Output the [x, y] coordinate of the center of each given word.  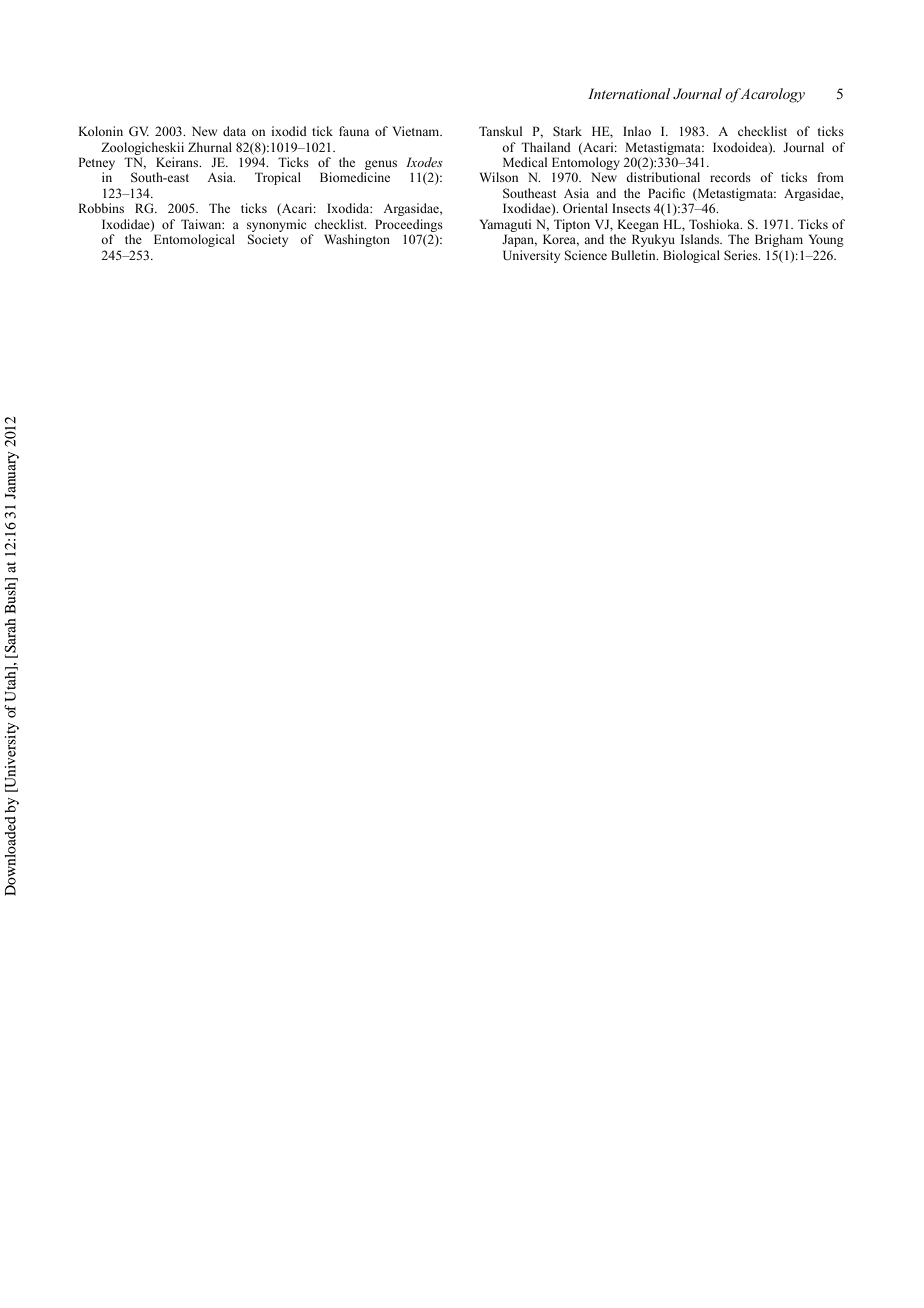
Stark [567, 131]
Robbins [101, 208]
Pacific [666, 193]
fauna [354, 131]
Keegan [638, 225]
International [629, 93]
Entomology [586, 163]
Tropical [278, 178]
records [730, 177]
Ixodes [424, 162]
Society [268, 240]
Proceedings [409, 225]
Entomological [194, 240]
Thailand [546, 147]
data [234, 131]
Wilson [499, 177]
